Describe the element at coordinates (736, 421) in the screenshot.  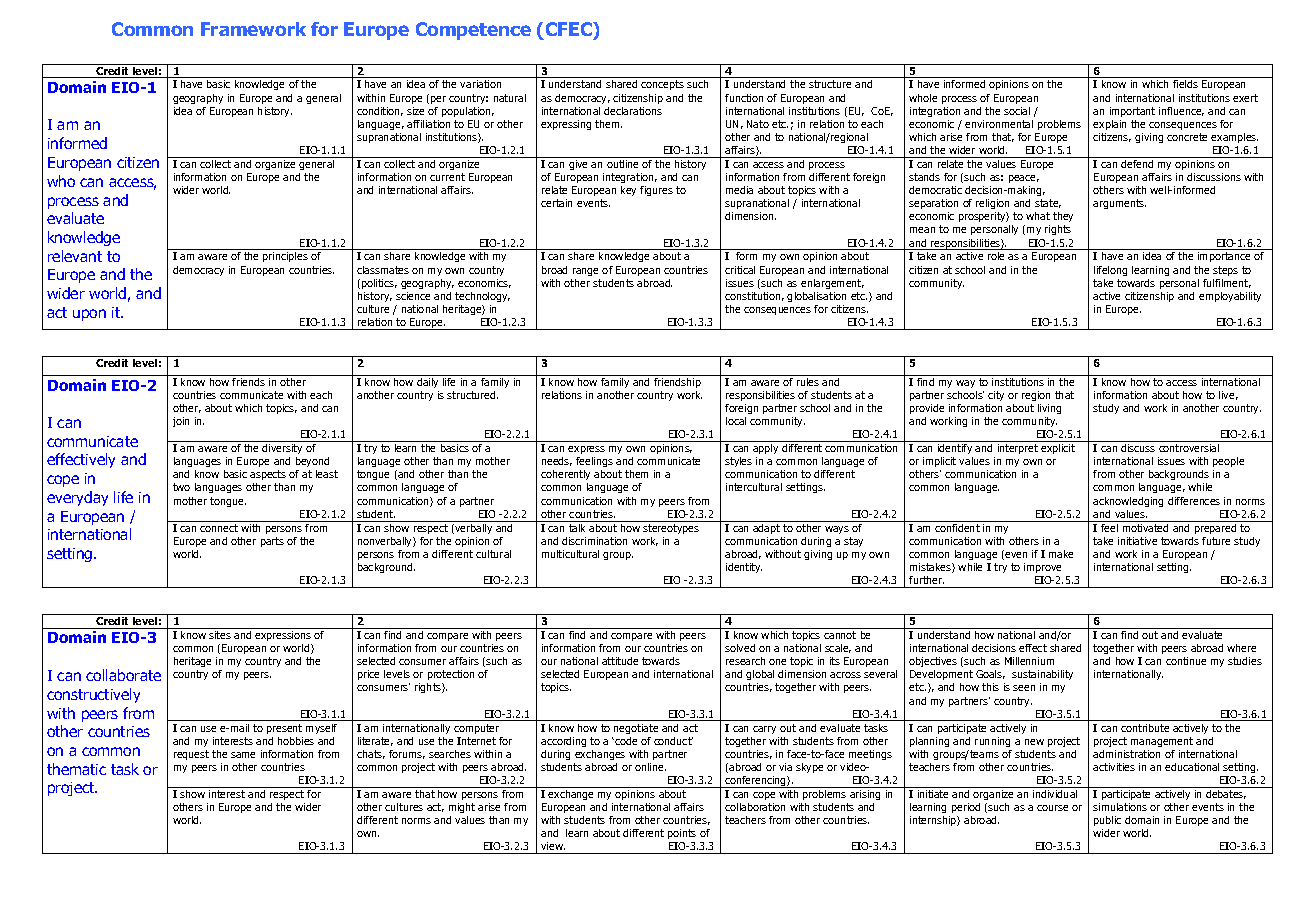
I see `local` at that location.
